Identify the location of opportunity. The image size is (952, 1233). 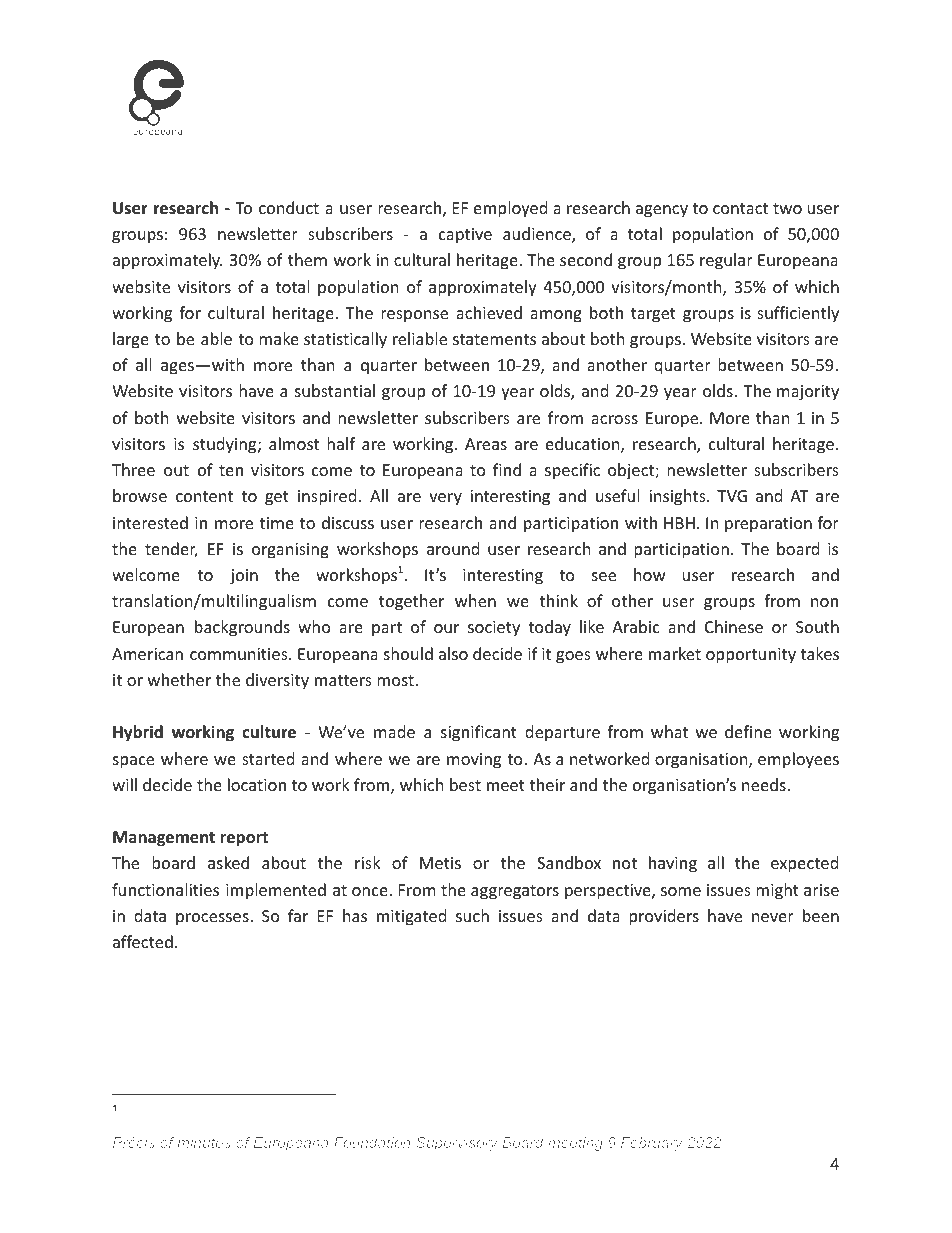
(751, 656).
